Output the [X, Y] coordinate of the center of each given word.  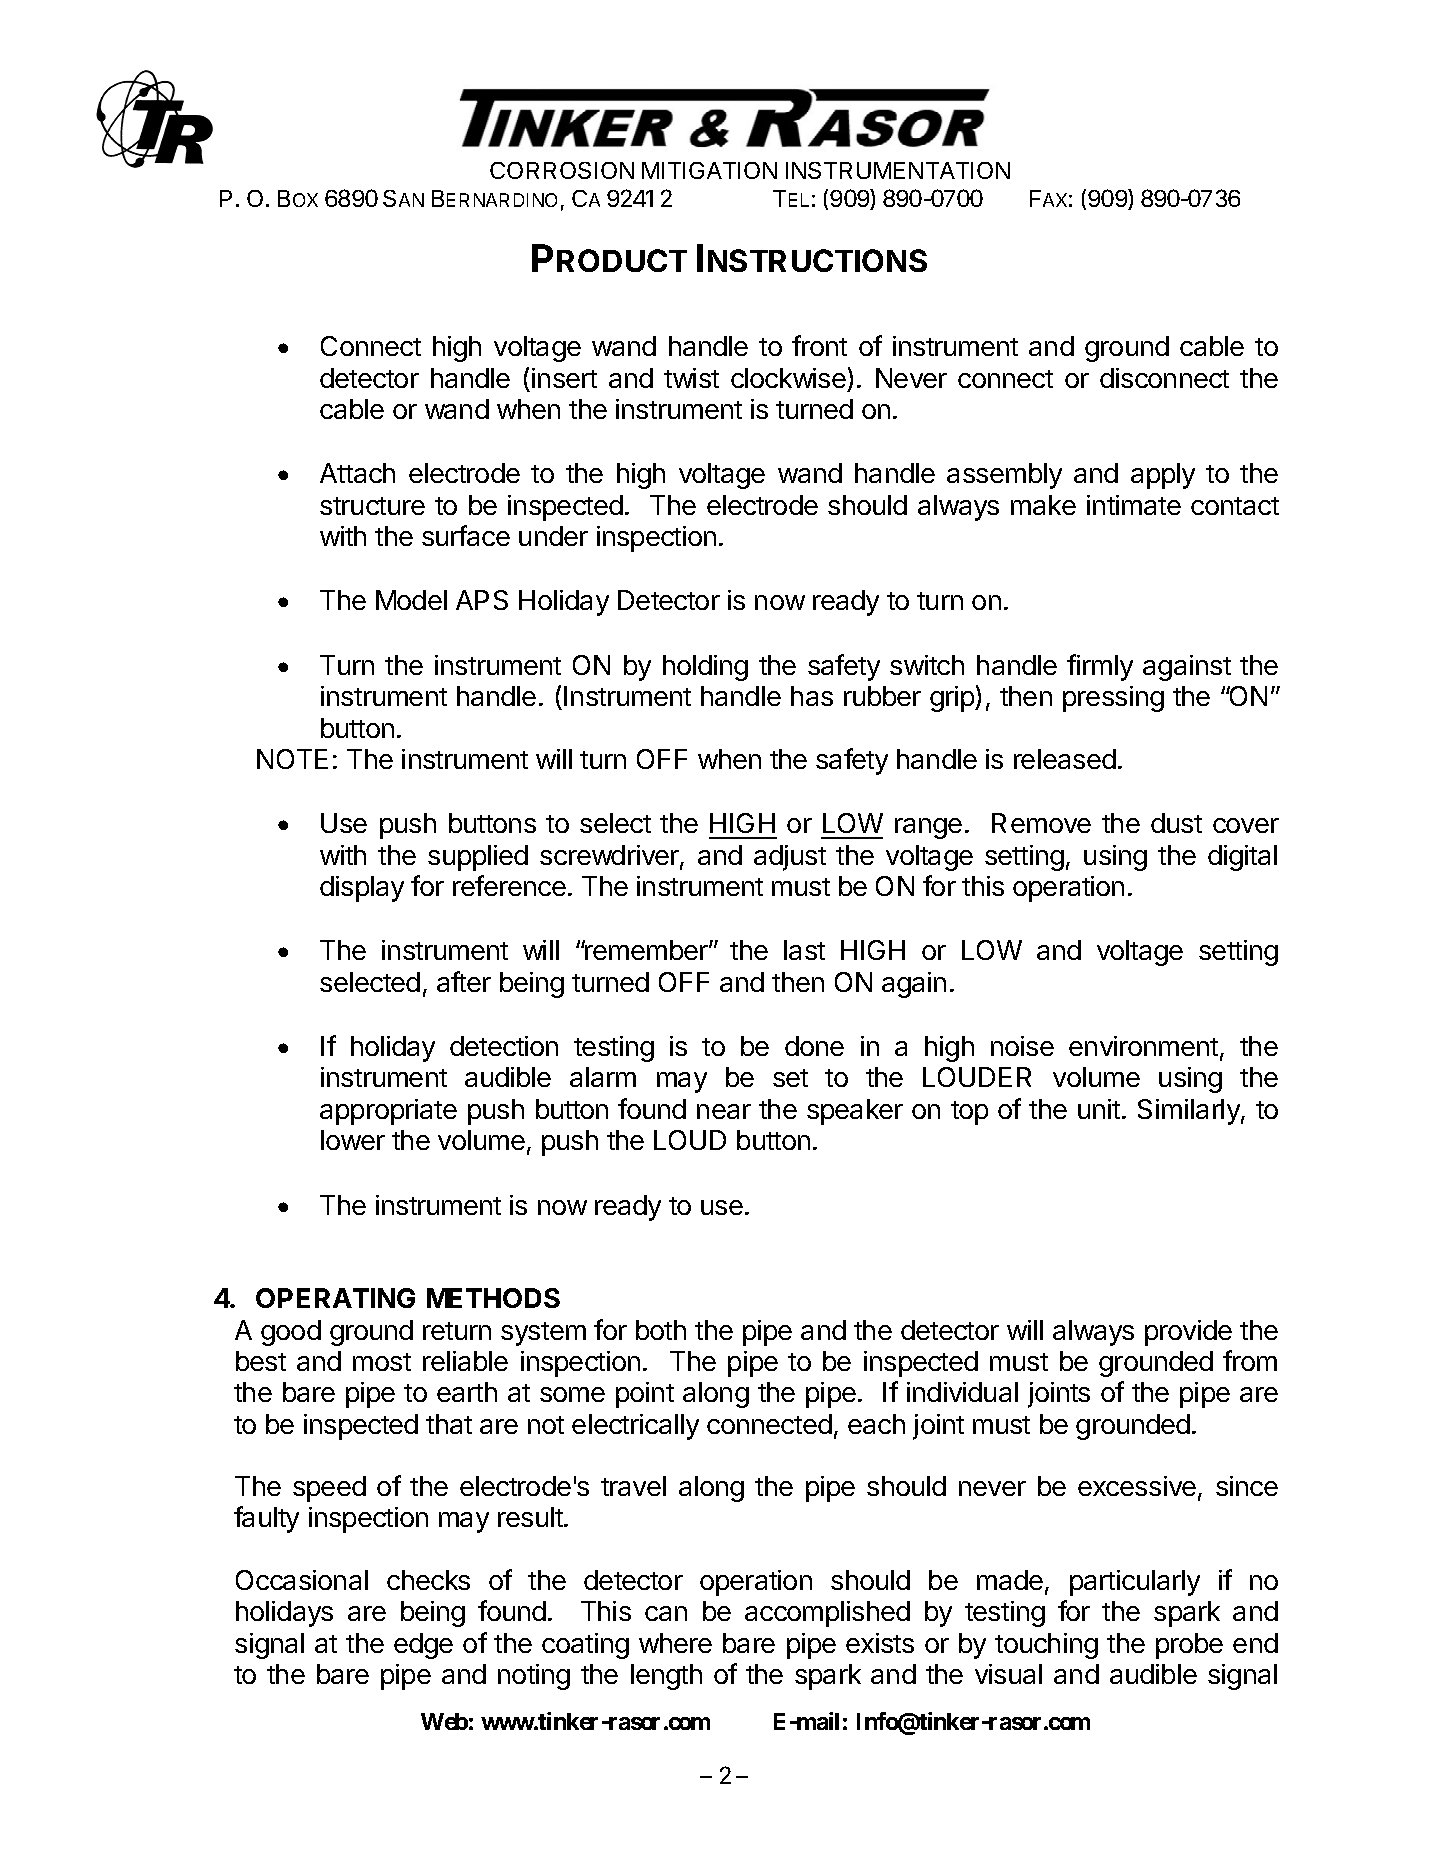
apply [1163, 476]
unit [1099, 1109]
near [724, 1111]
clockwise [788, 378]
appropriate [388, 1112]
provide [1188, 1333]
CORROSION [562, 170]
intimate [1134, 505]
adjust [790, 858]
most [382, 1362]
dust [1176, 823]
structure [372, 506]
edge [423, 1646]
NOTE [292, 759]
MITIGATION [709, 170]
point [645, 1395]
